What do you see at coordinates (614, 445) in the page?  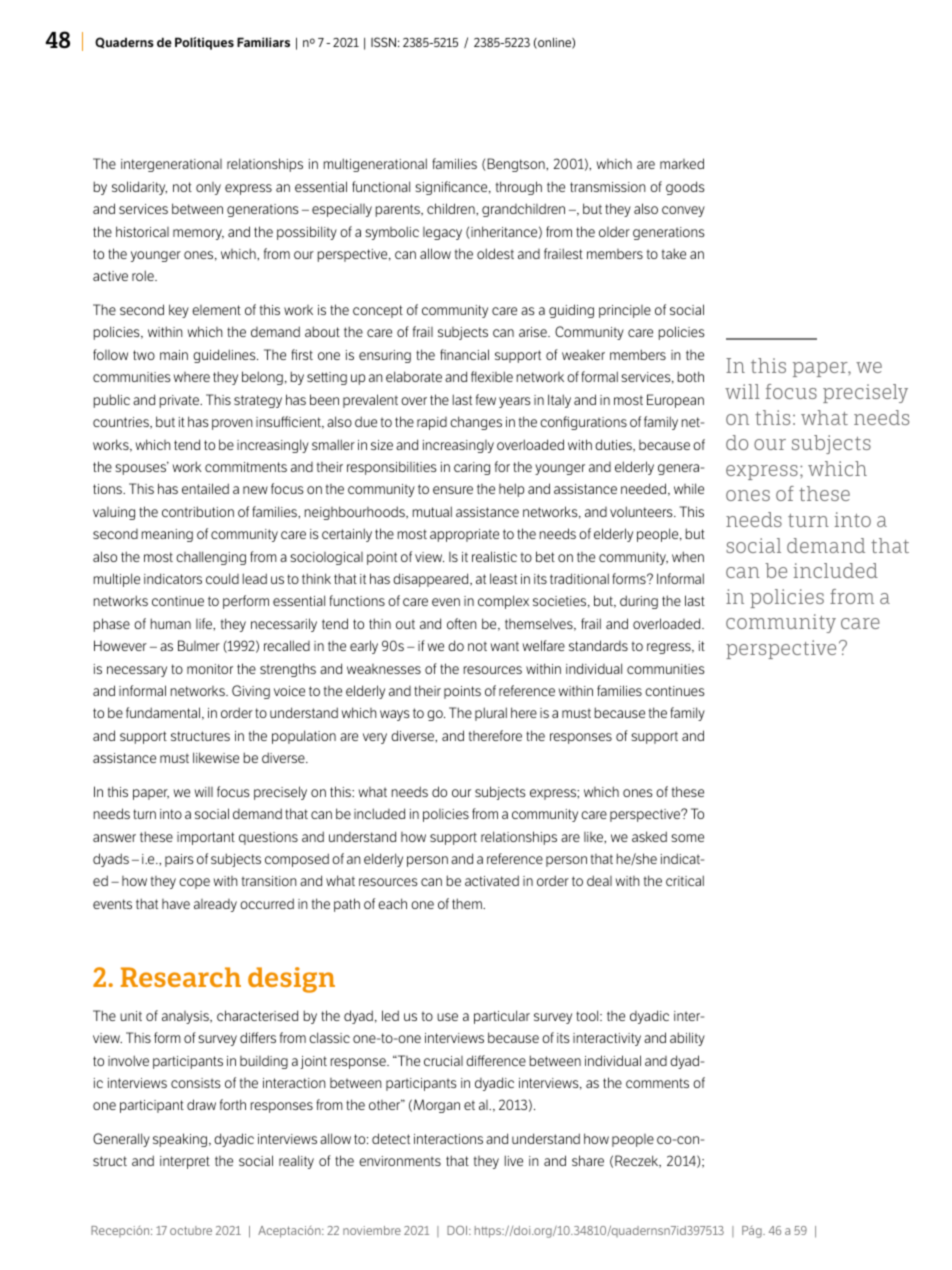 I see `duties` at bounding box center [614, 445].
